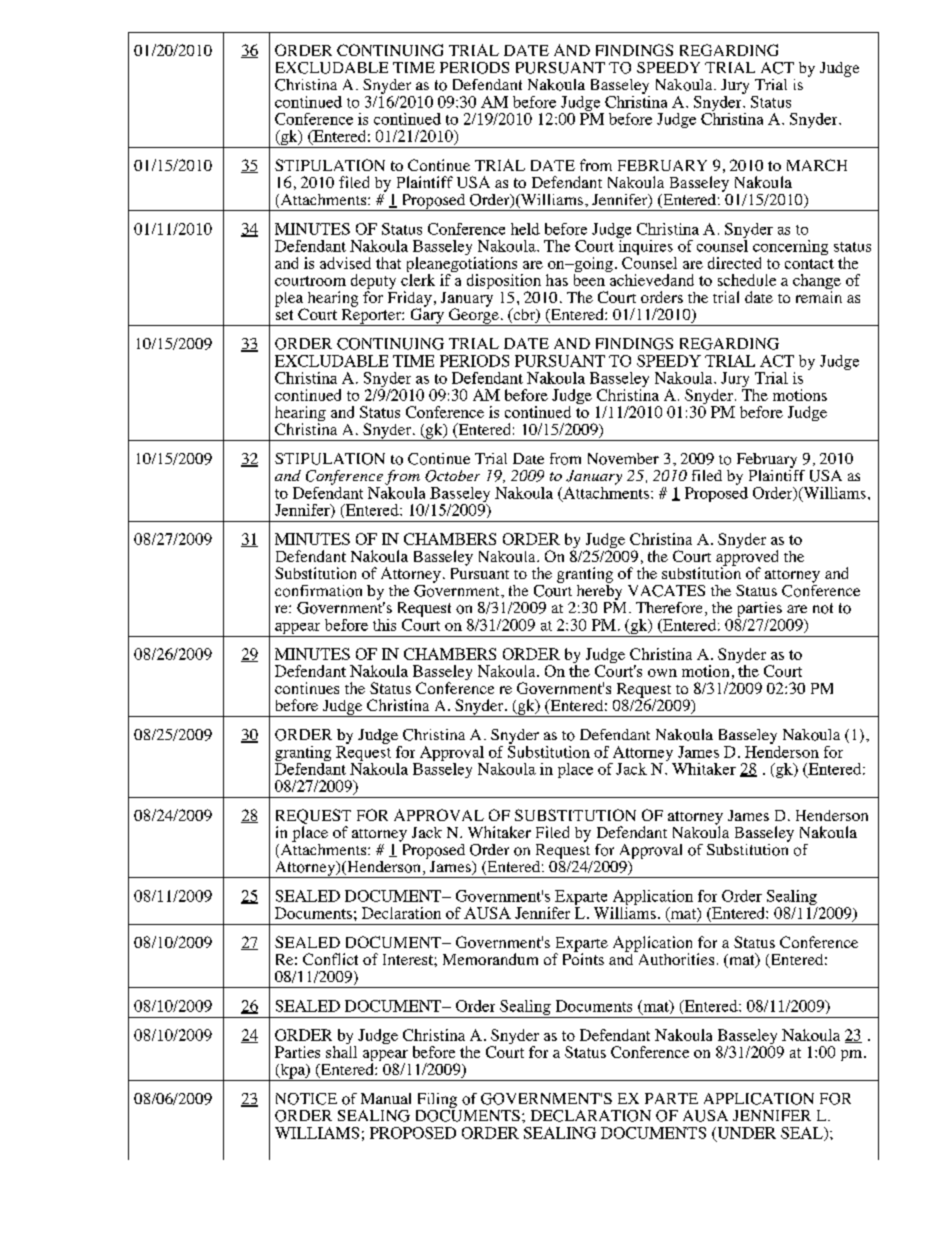 Image resolution: width=952 pixels, height=1233 pixels. I want to click on advised, so click(345, 263).
